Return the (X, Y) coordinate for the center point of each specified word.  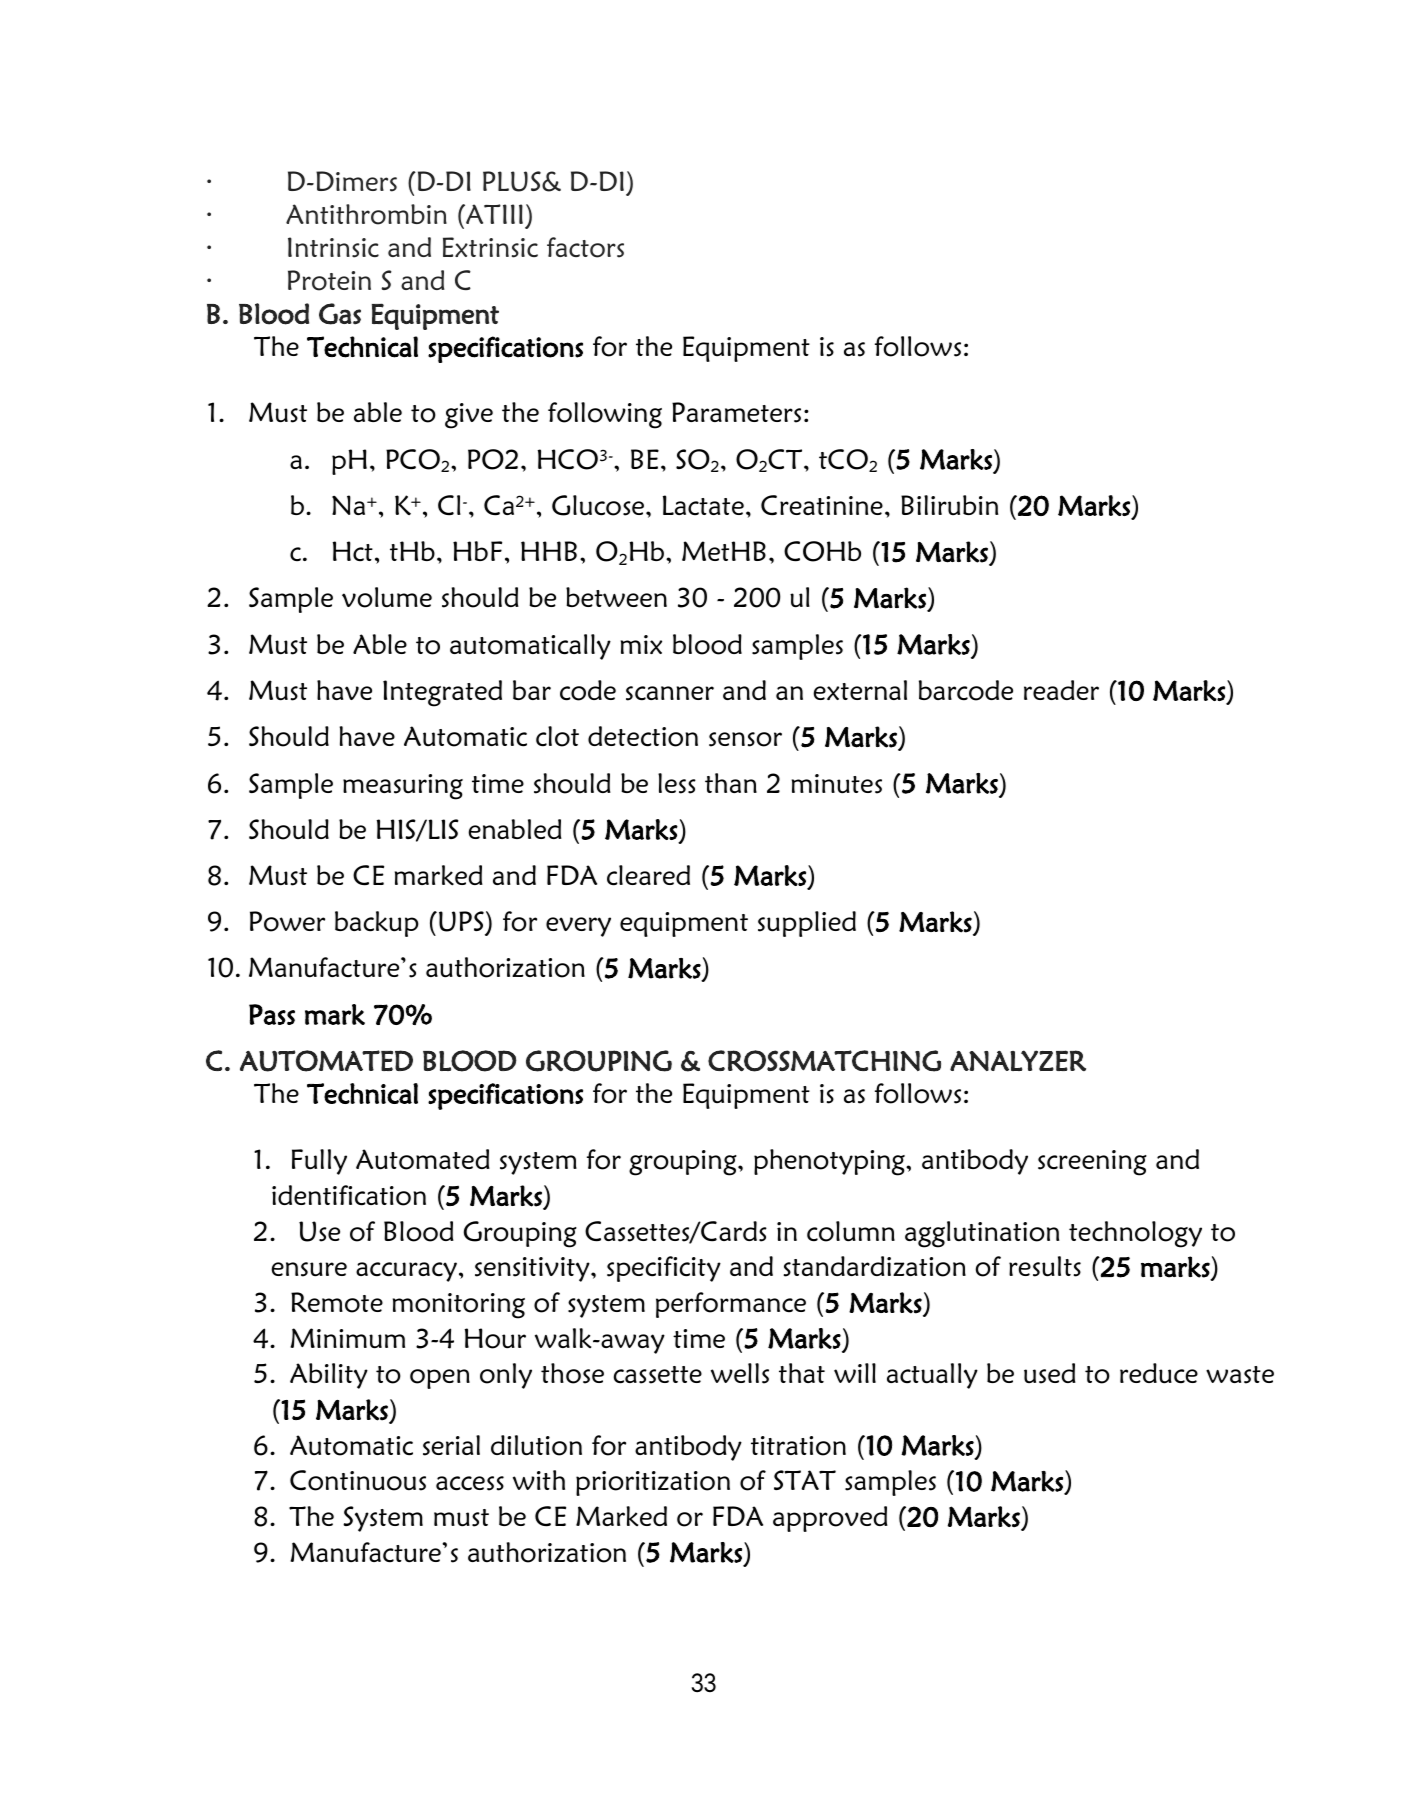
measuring (403, 787)
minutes (837, 784)
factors (585, 247)
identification (349, 1195)
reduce (1159, 1373)
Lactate (703, 505)
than (731, 783)
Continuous (358, 1480)
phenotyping (830, 1162)
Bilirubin (949, 505)
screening (1092, 1163)
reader (1061, 690)
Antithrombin (366, 214)
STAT (805, 1480)
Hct (353, 551)
